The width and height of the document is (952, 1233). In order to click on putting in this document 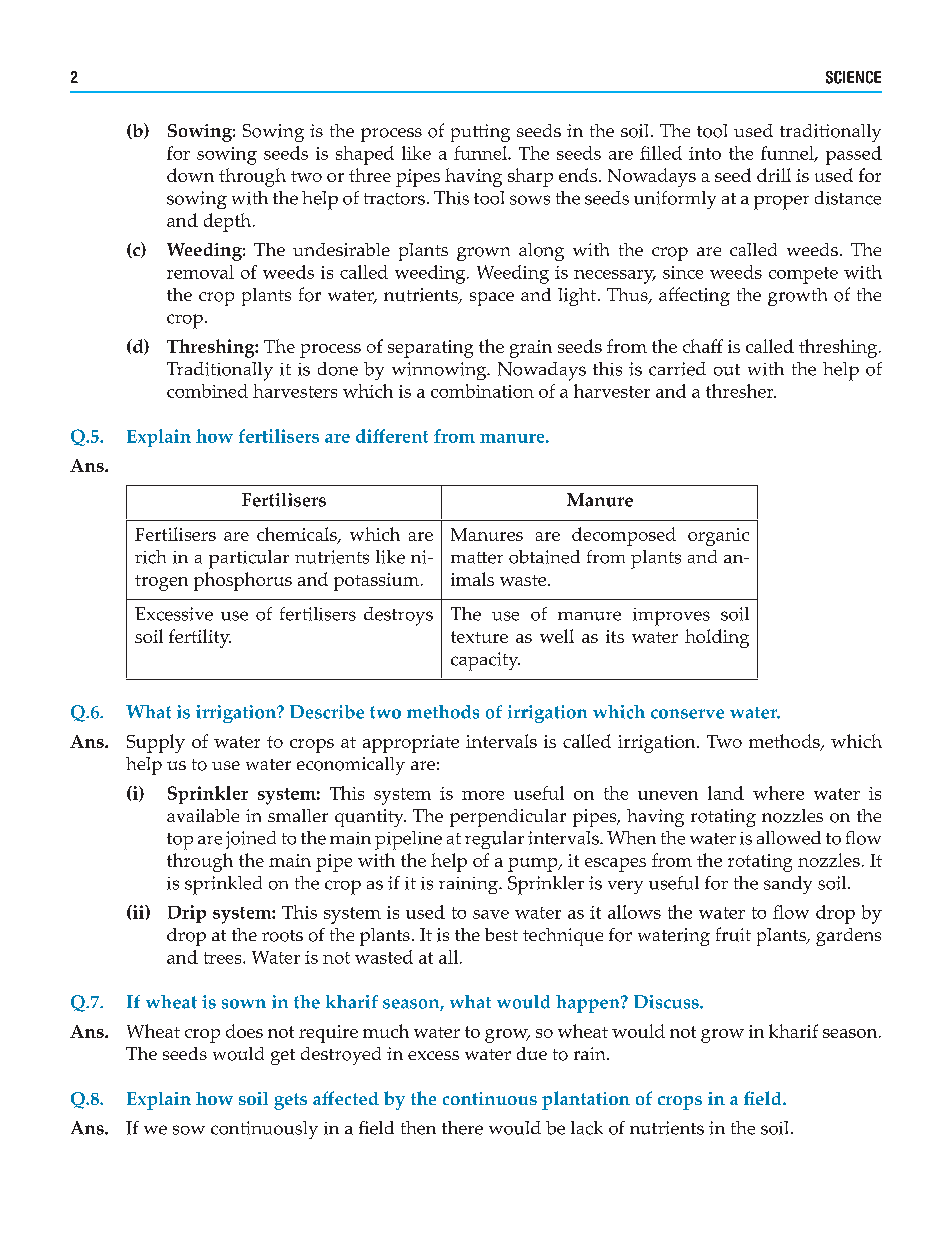, I will do `click(480, 133)`.
